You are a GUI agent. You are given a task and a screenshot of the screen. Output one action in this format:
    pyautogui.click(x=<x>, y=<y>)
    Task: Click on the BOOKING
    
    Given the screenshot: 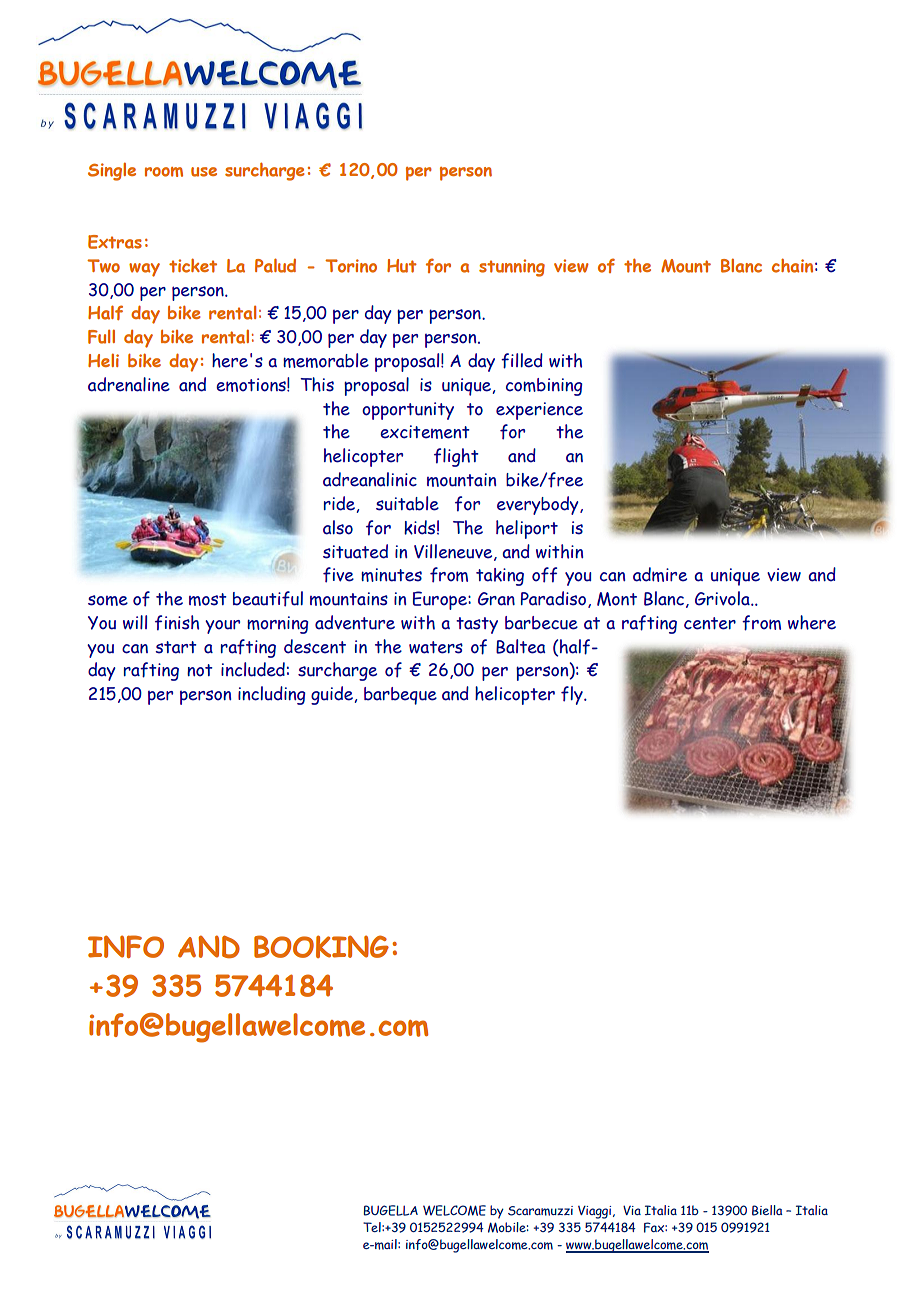 What is the action you would take?
    pyautogui.click(x=321, y=946)
